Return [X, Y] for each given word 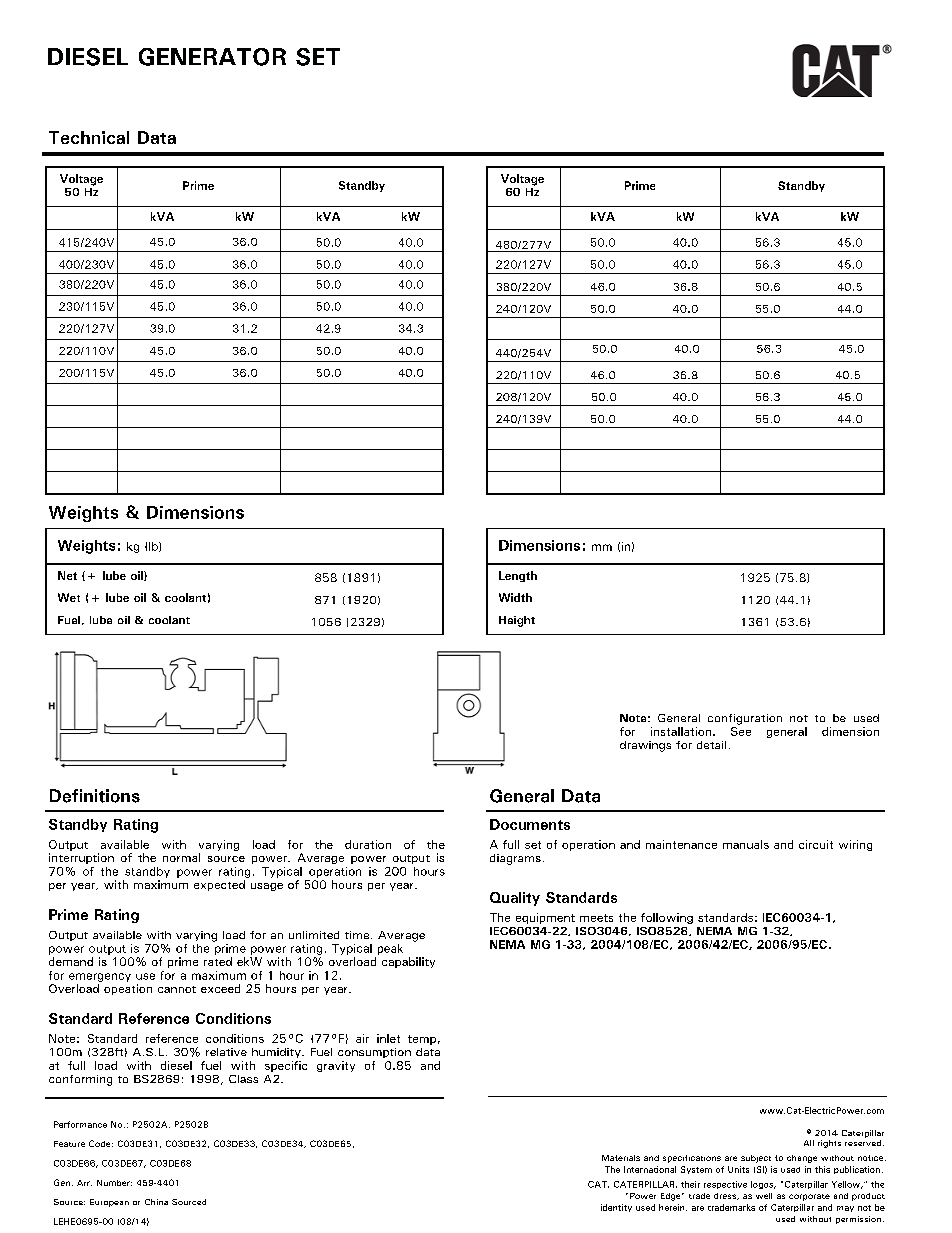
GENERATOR [212, 57]
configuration [745, 719]
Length [518, 576]
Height [517, 621]
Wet [69, 597]
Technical [89, 137]
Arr [84, 1183]
